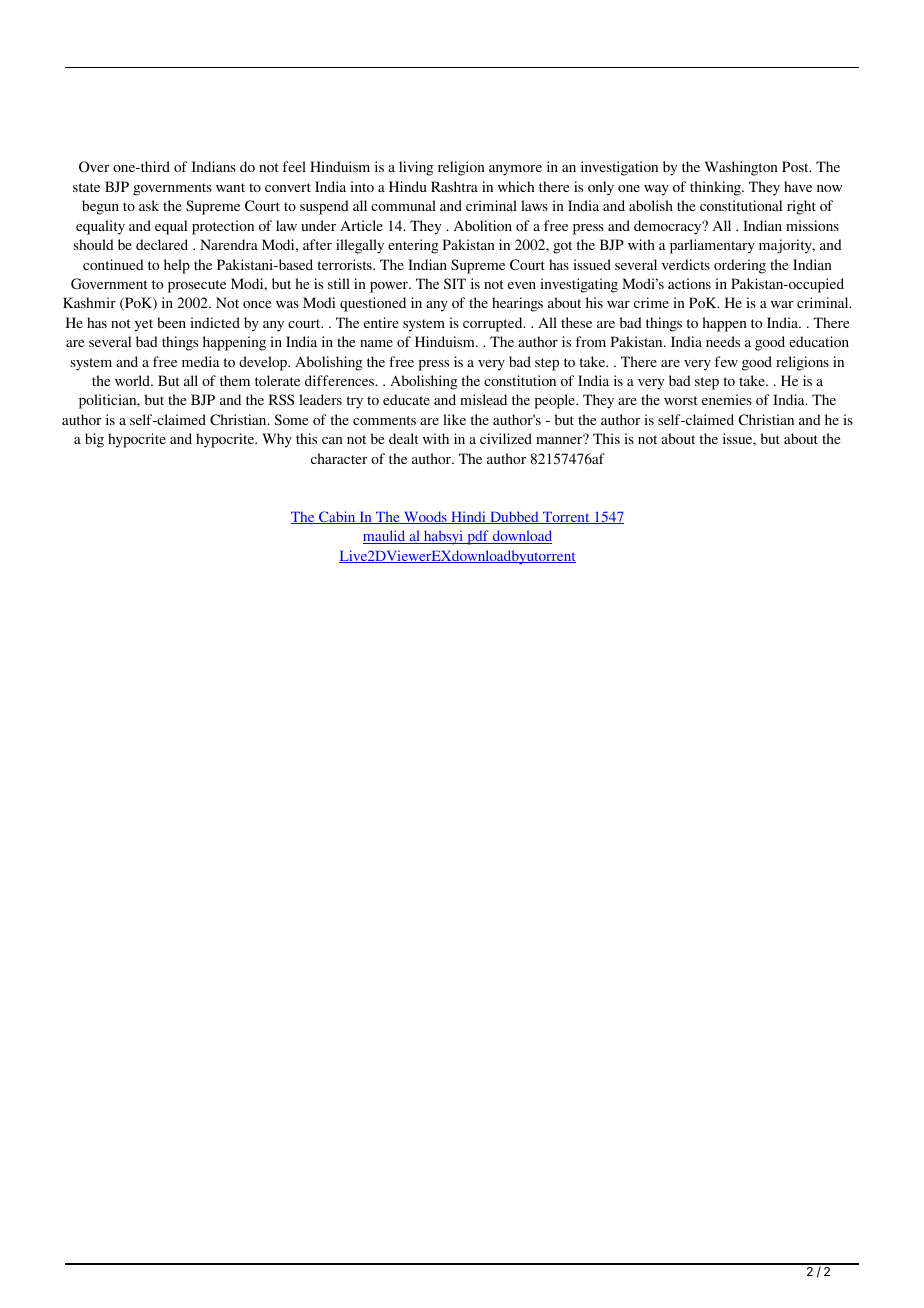 The width and height of the page is (924, 1308). Describe the element at coordinates (425, 517) in the page. I see `Woods` at that location.
